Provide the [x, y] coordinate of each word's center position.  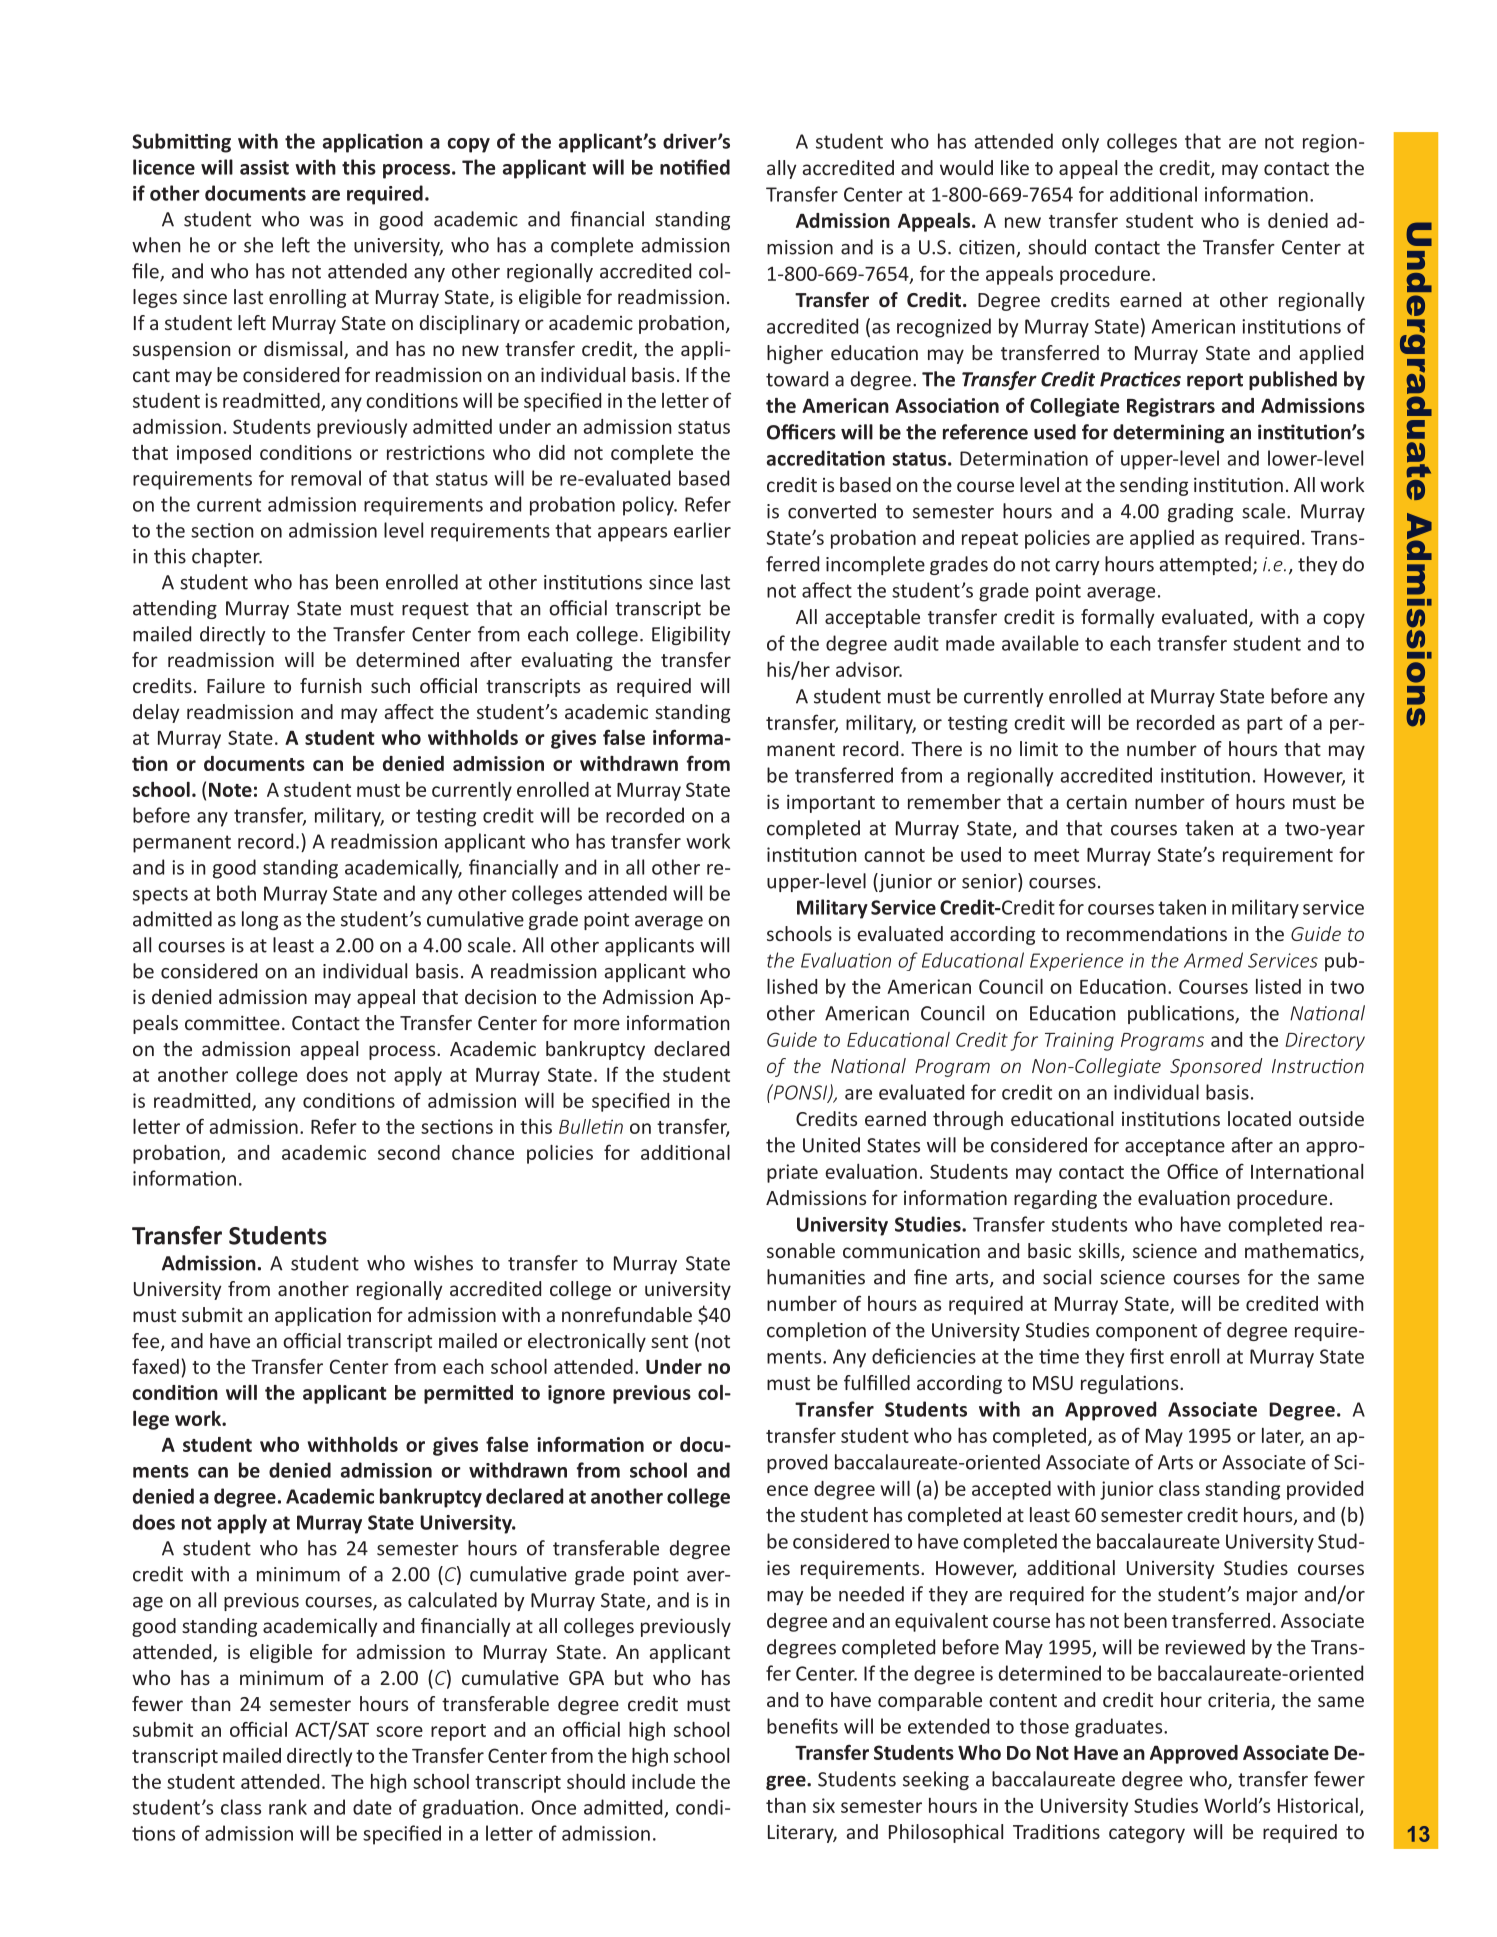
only [1080, 143]
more [597, 1024]
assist [264, 167]
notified [695, 167]
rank [288, 1807]
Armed [1213, 960]
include [663, 1781]
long [260, 920]
